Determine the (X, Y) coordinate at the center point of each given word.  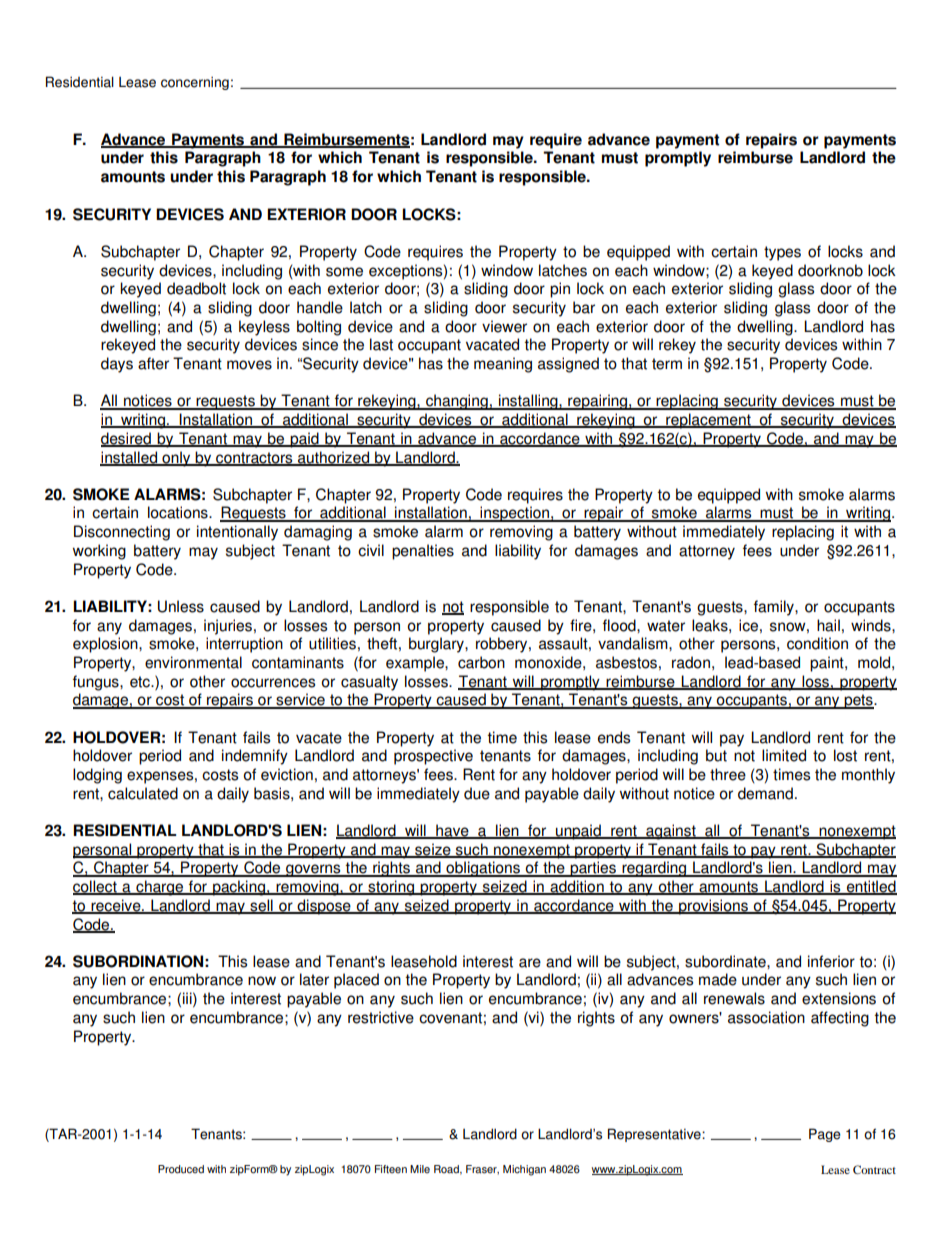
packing (239, 888)
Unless (181, 606)
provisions (713, 907)
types (782, 253)
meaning (503, 365)
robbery (503, 645)
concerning (195, 83)
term (667, 364)
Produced (181, 1169)
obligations (483, 869)
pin (560, 290)
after (153, 363)
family (775, 608)
